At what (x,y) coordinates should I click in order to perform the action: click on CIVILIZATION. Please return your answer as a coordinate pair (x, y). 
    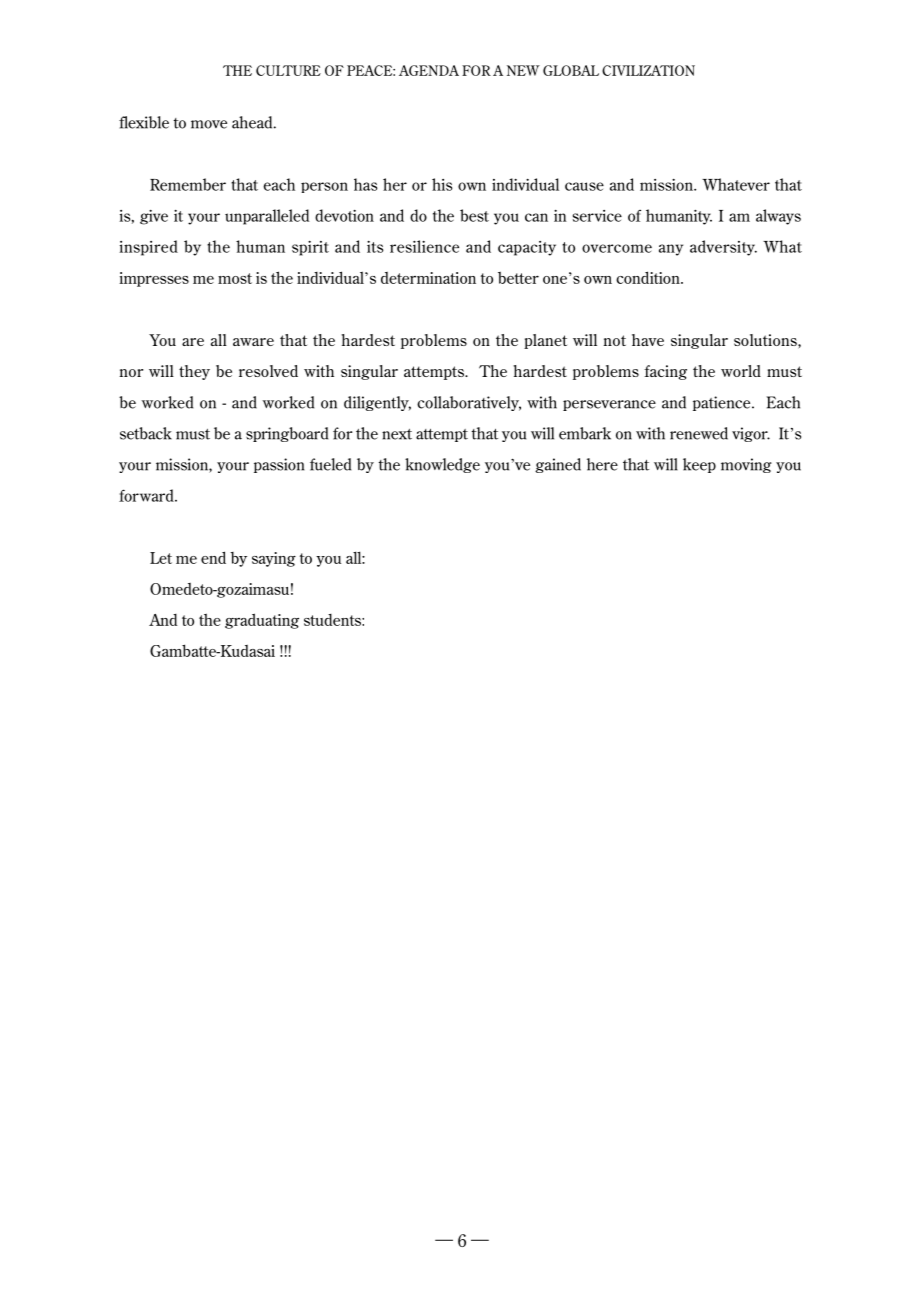
    Looking at the image, I should click on (648, 70).
